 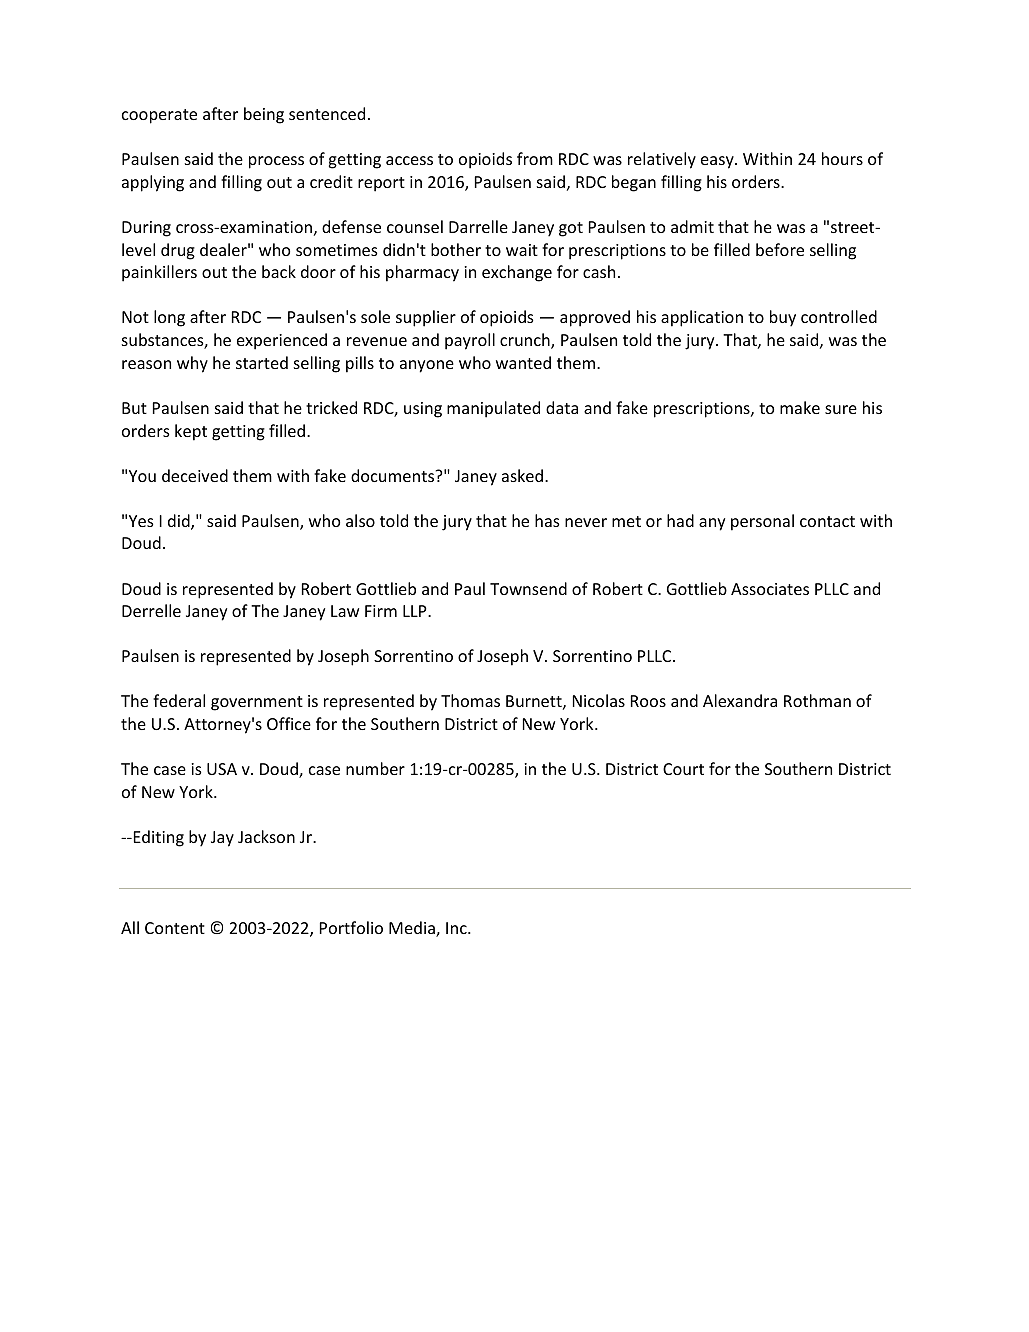 I want to click on Inc, so click(x=457, y=928).
